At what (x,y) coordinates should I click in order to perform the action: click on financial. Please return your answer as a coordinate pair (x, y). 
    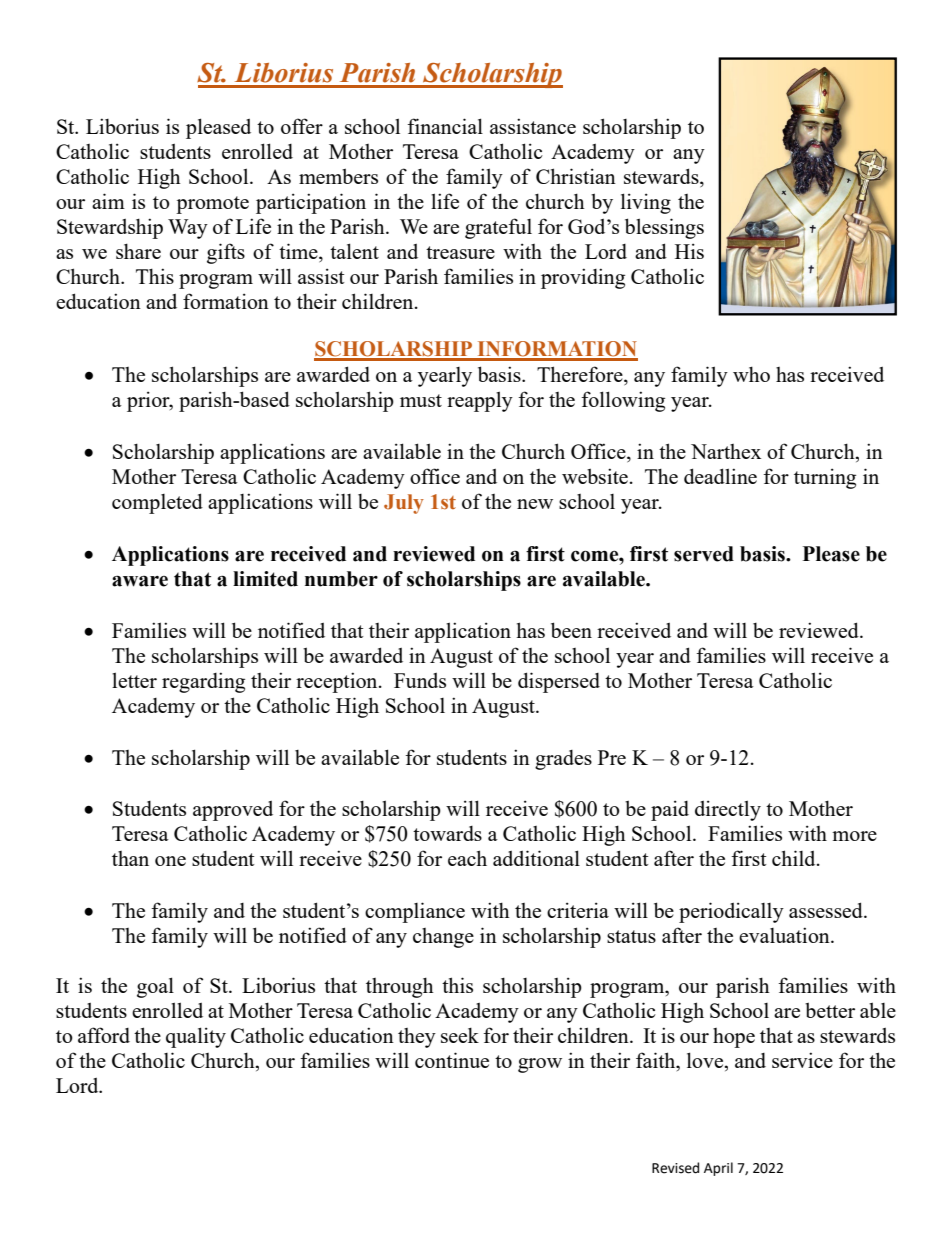
    Looking at the image, I should click on (445, 126).
